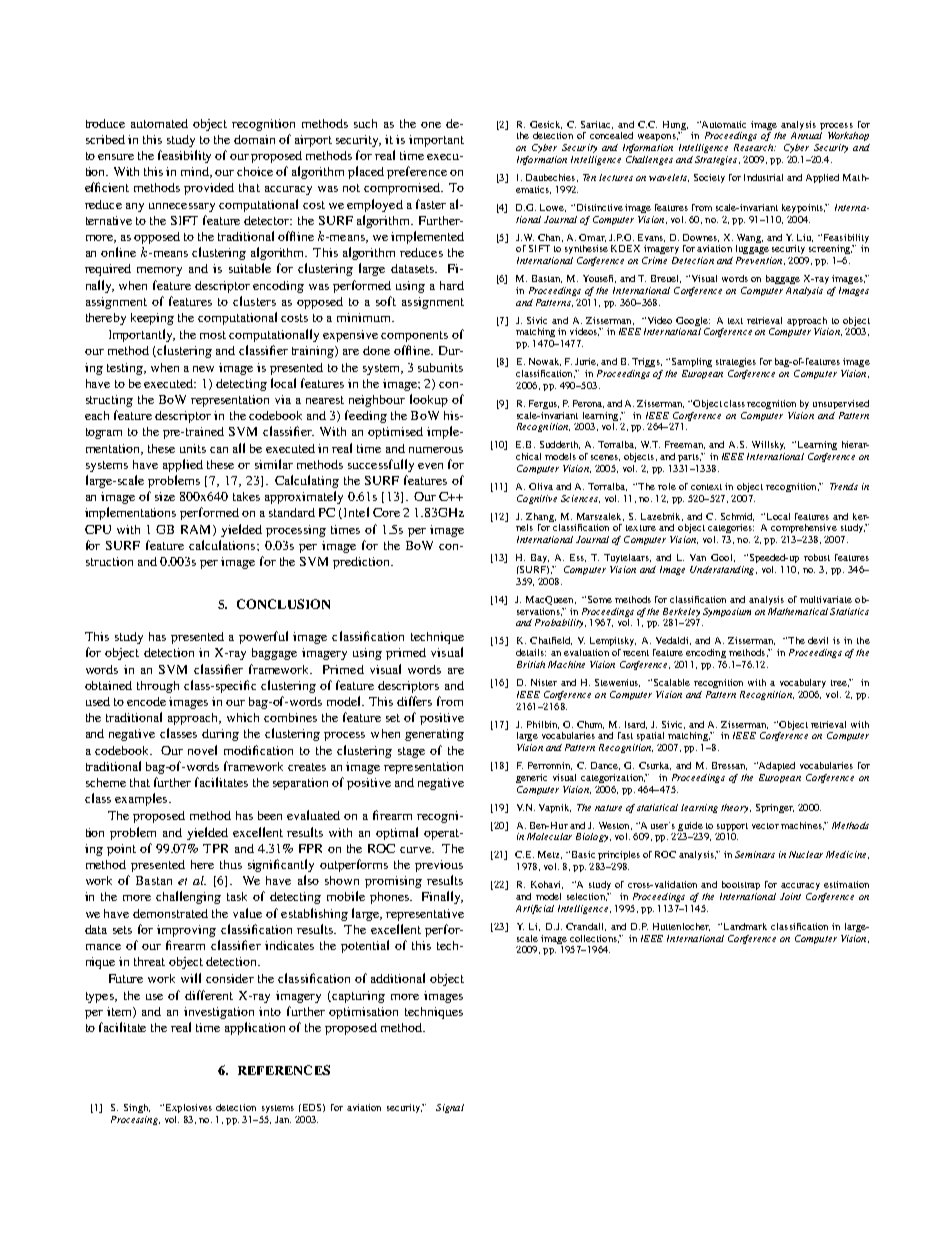 The image size is (952, 1233). Describe the element at coordinates (450, 1108) in the screenshot. I see `Signal` at that location.
